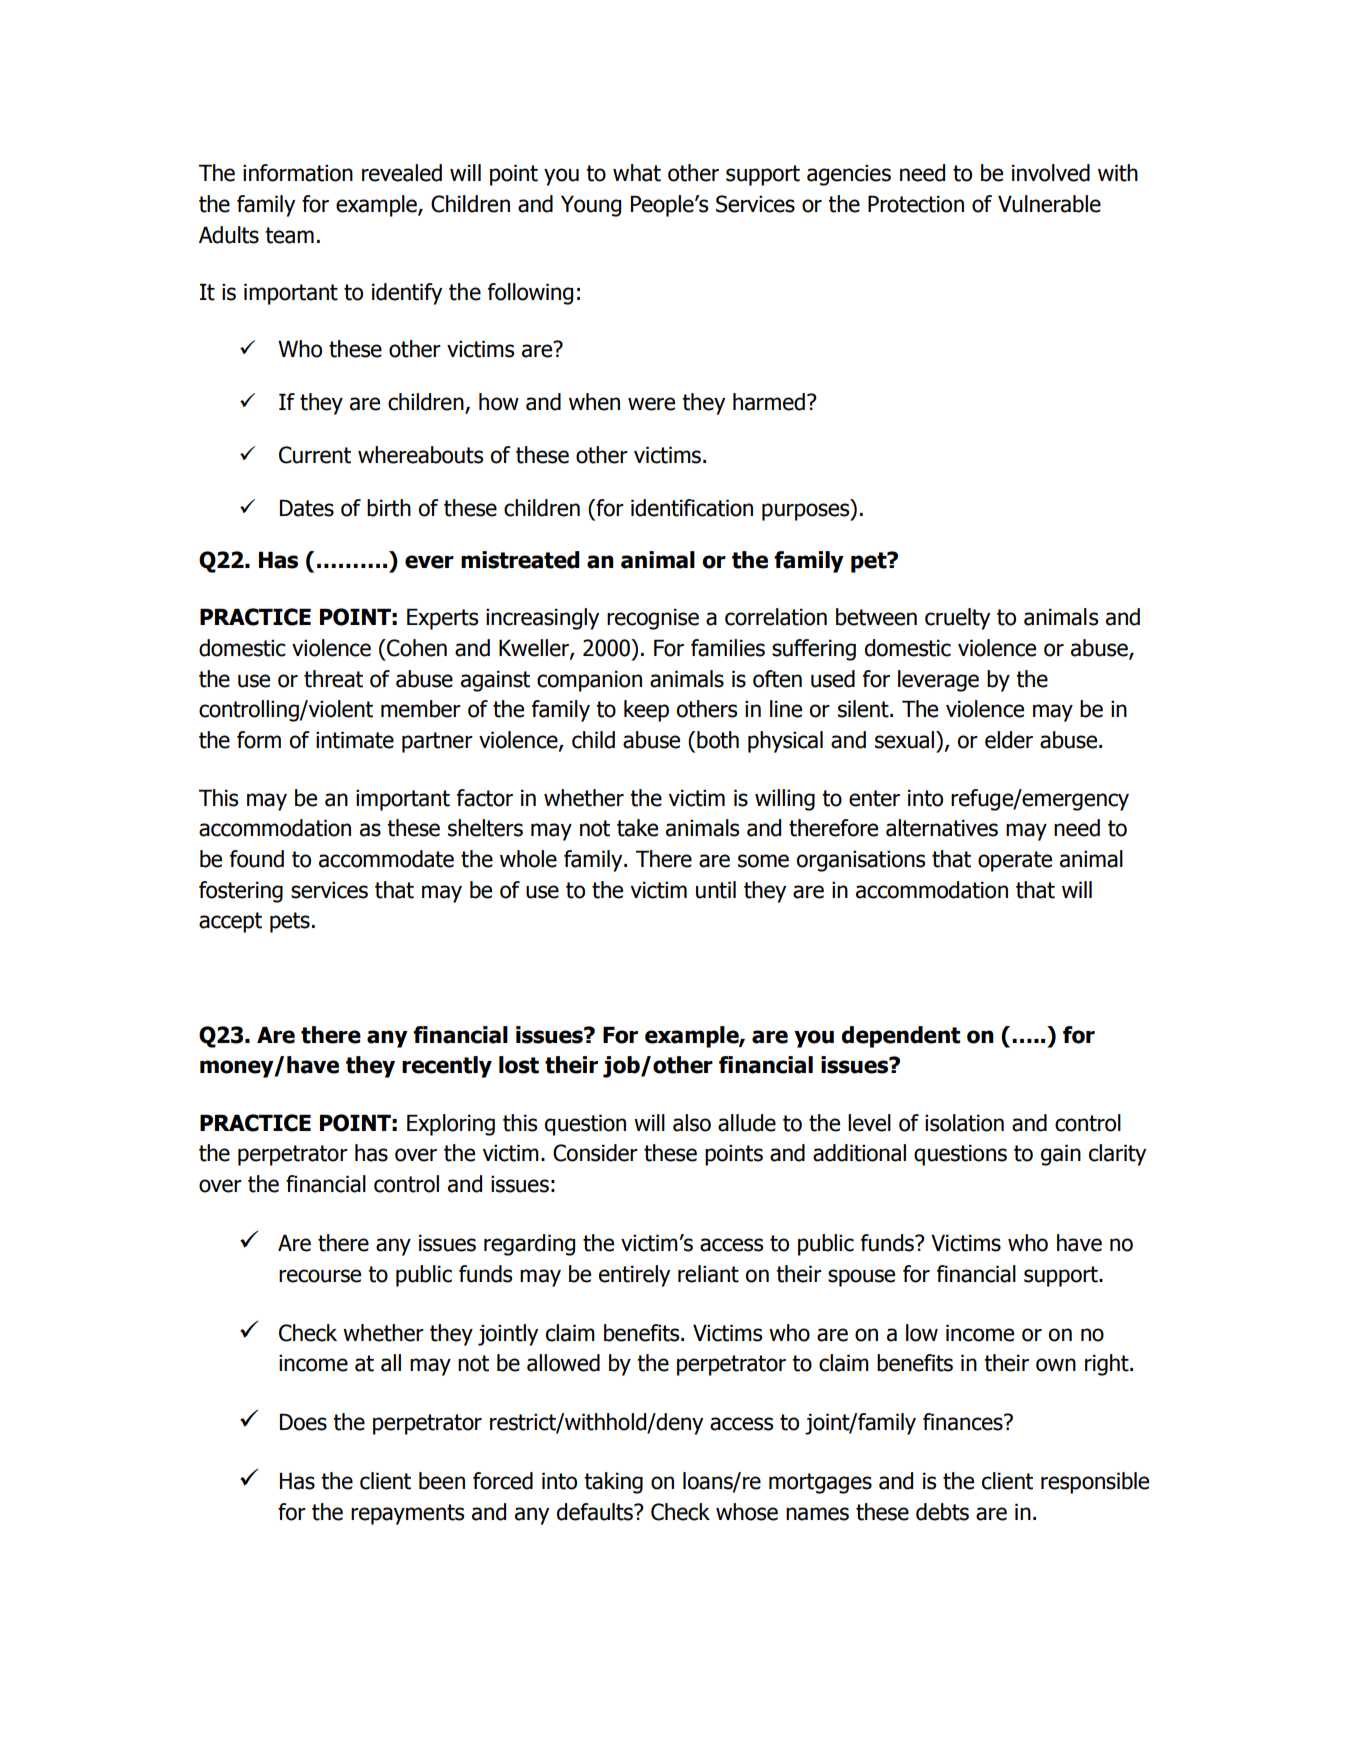 This image has height=1751, width=1353. What do you see at coordinates (386, 859) in the image?
I see `accommodate` at bounding box center [386, 859].
